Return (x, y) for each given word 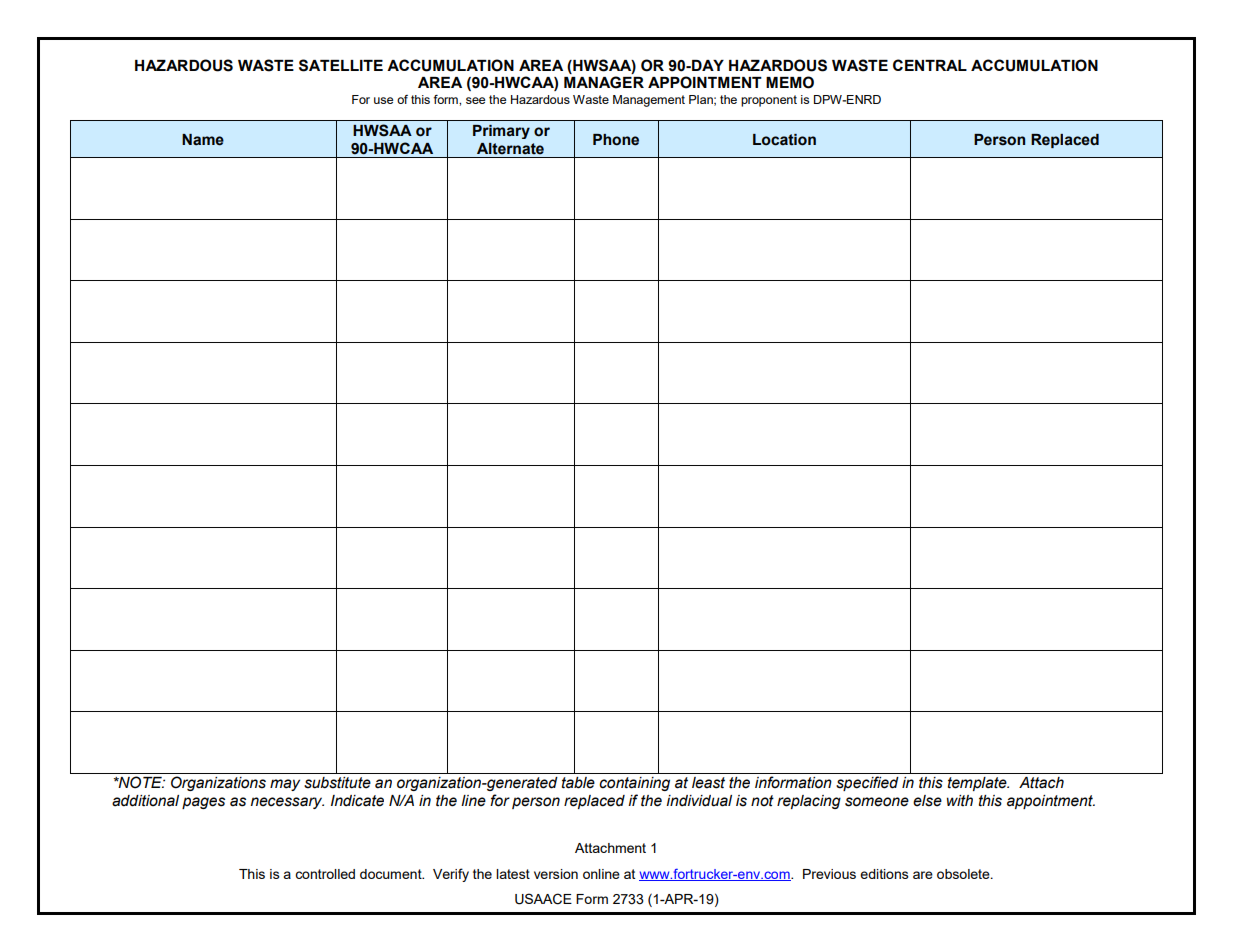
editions (884, 874)
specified (867, 783)
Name (203, 140)
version (556, 874)
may (285, 785)
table (578, 783)
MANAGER (604, 82)
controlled (325, 874)
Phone (616, 140)
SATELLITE (341, 65)
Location (784, 140)
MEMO (790, 82)
